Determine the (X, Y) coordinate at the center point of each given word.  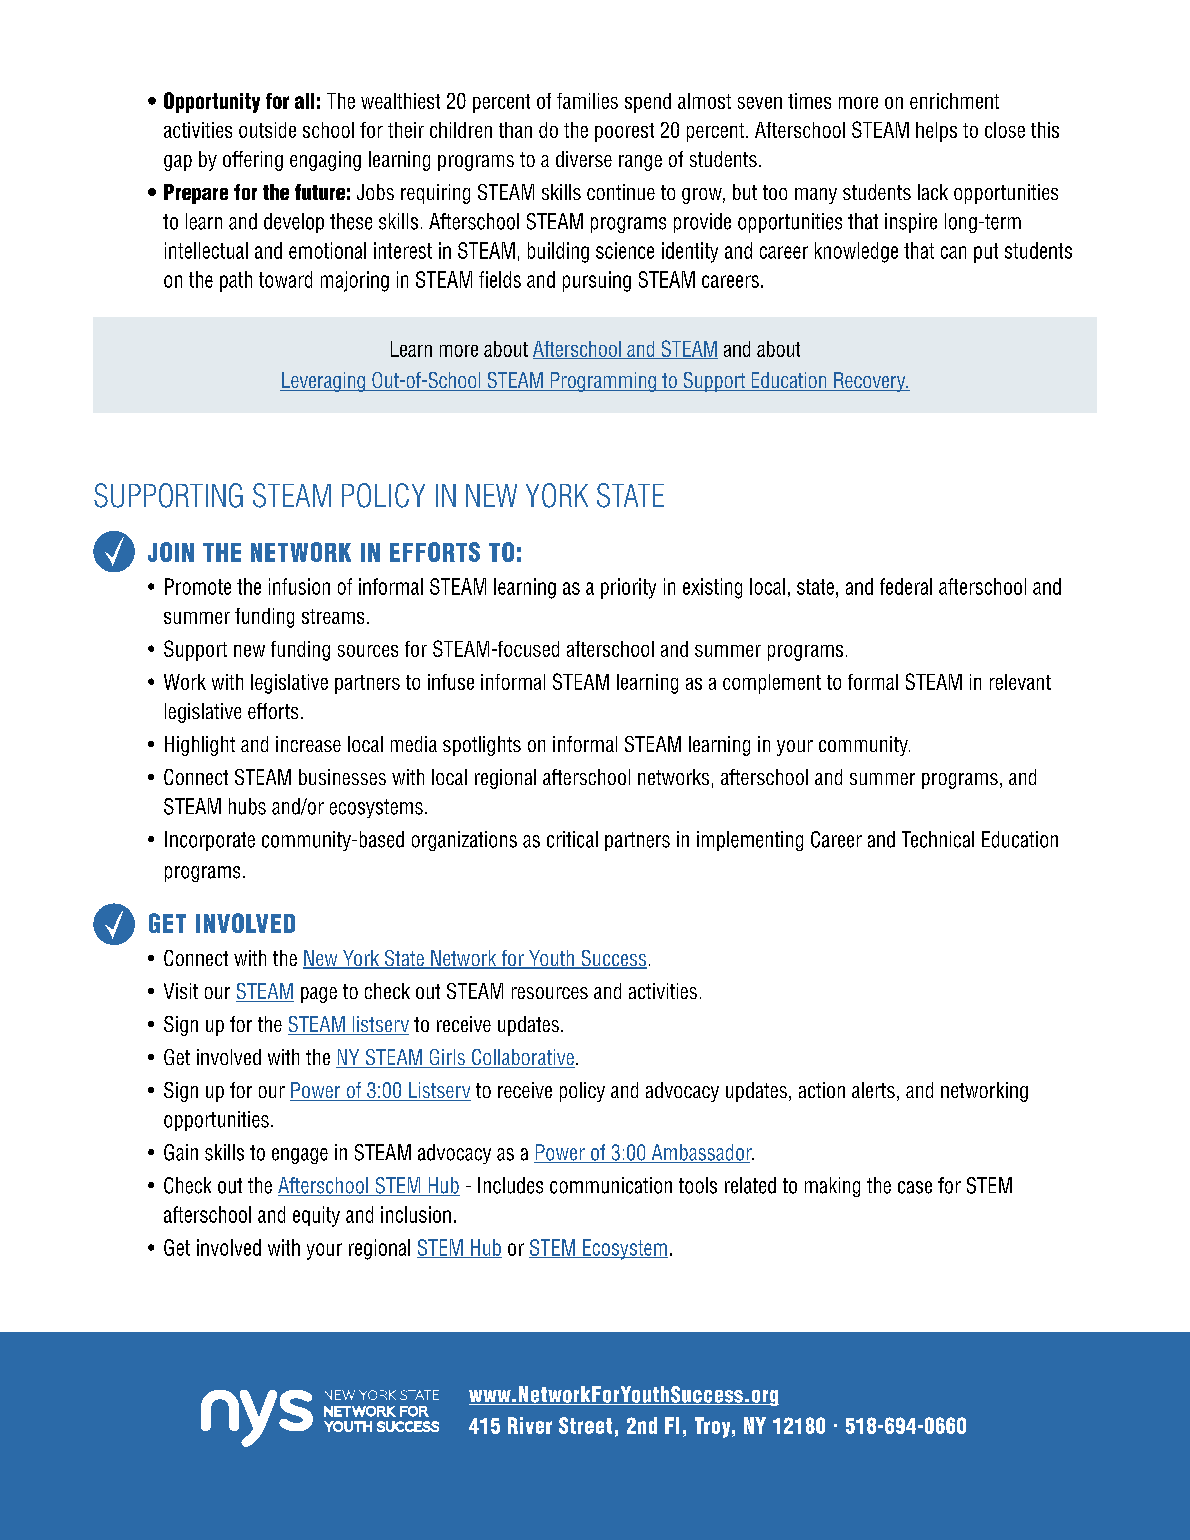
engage (300, 1156)
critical (572, 839)
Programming (603, 382)
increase (308, 744)
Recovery (870, 382)
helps (936, 132)
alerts (873, 1090)
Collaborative (522, 1058)
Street (585, 1425)
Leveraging (324, 382)
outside (267, 130)
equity (316, 1216)
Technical (938, 839)
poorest (624, 132)
